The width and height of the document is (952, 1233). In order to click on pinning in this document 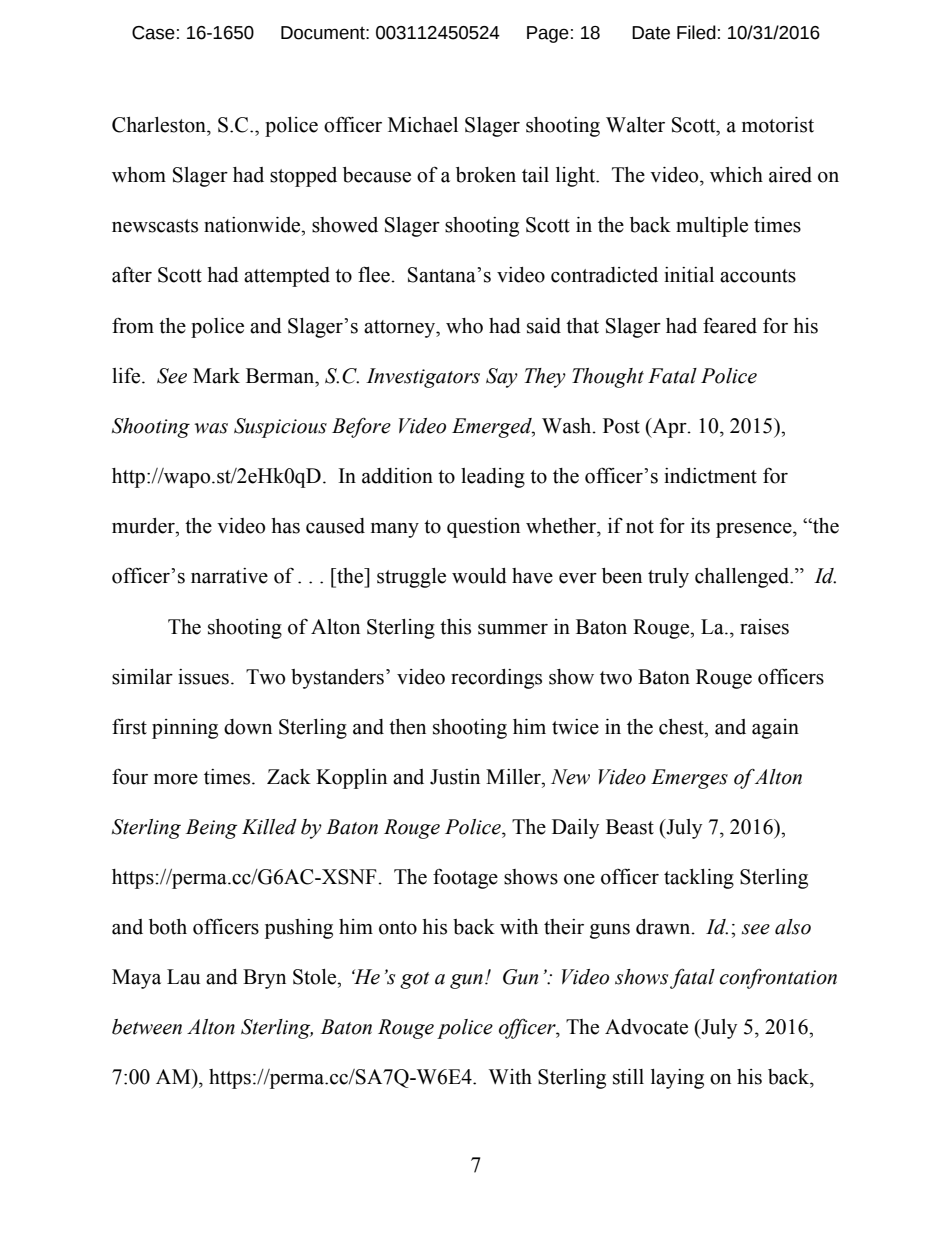, I will do `click(185, 729)`.
